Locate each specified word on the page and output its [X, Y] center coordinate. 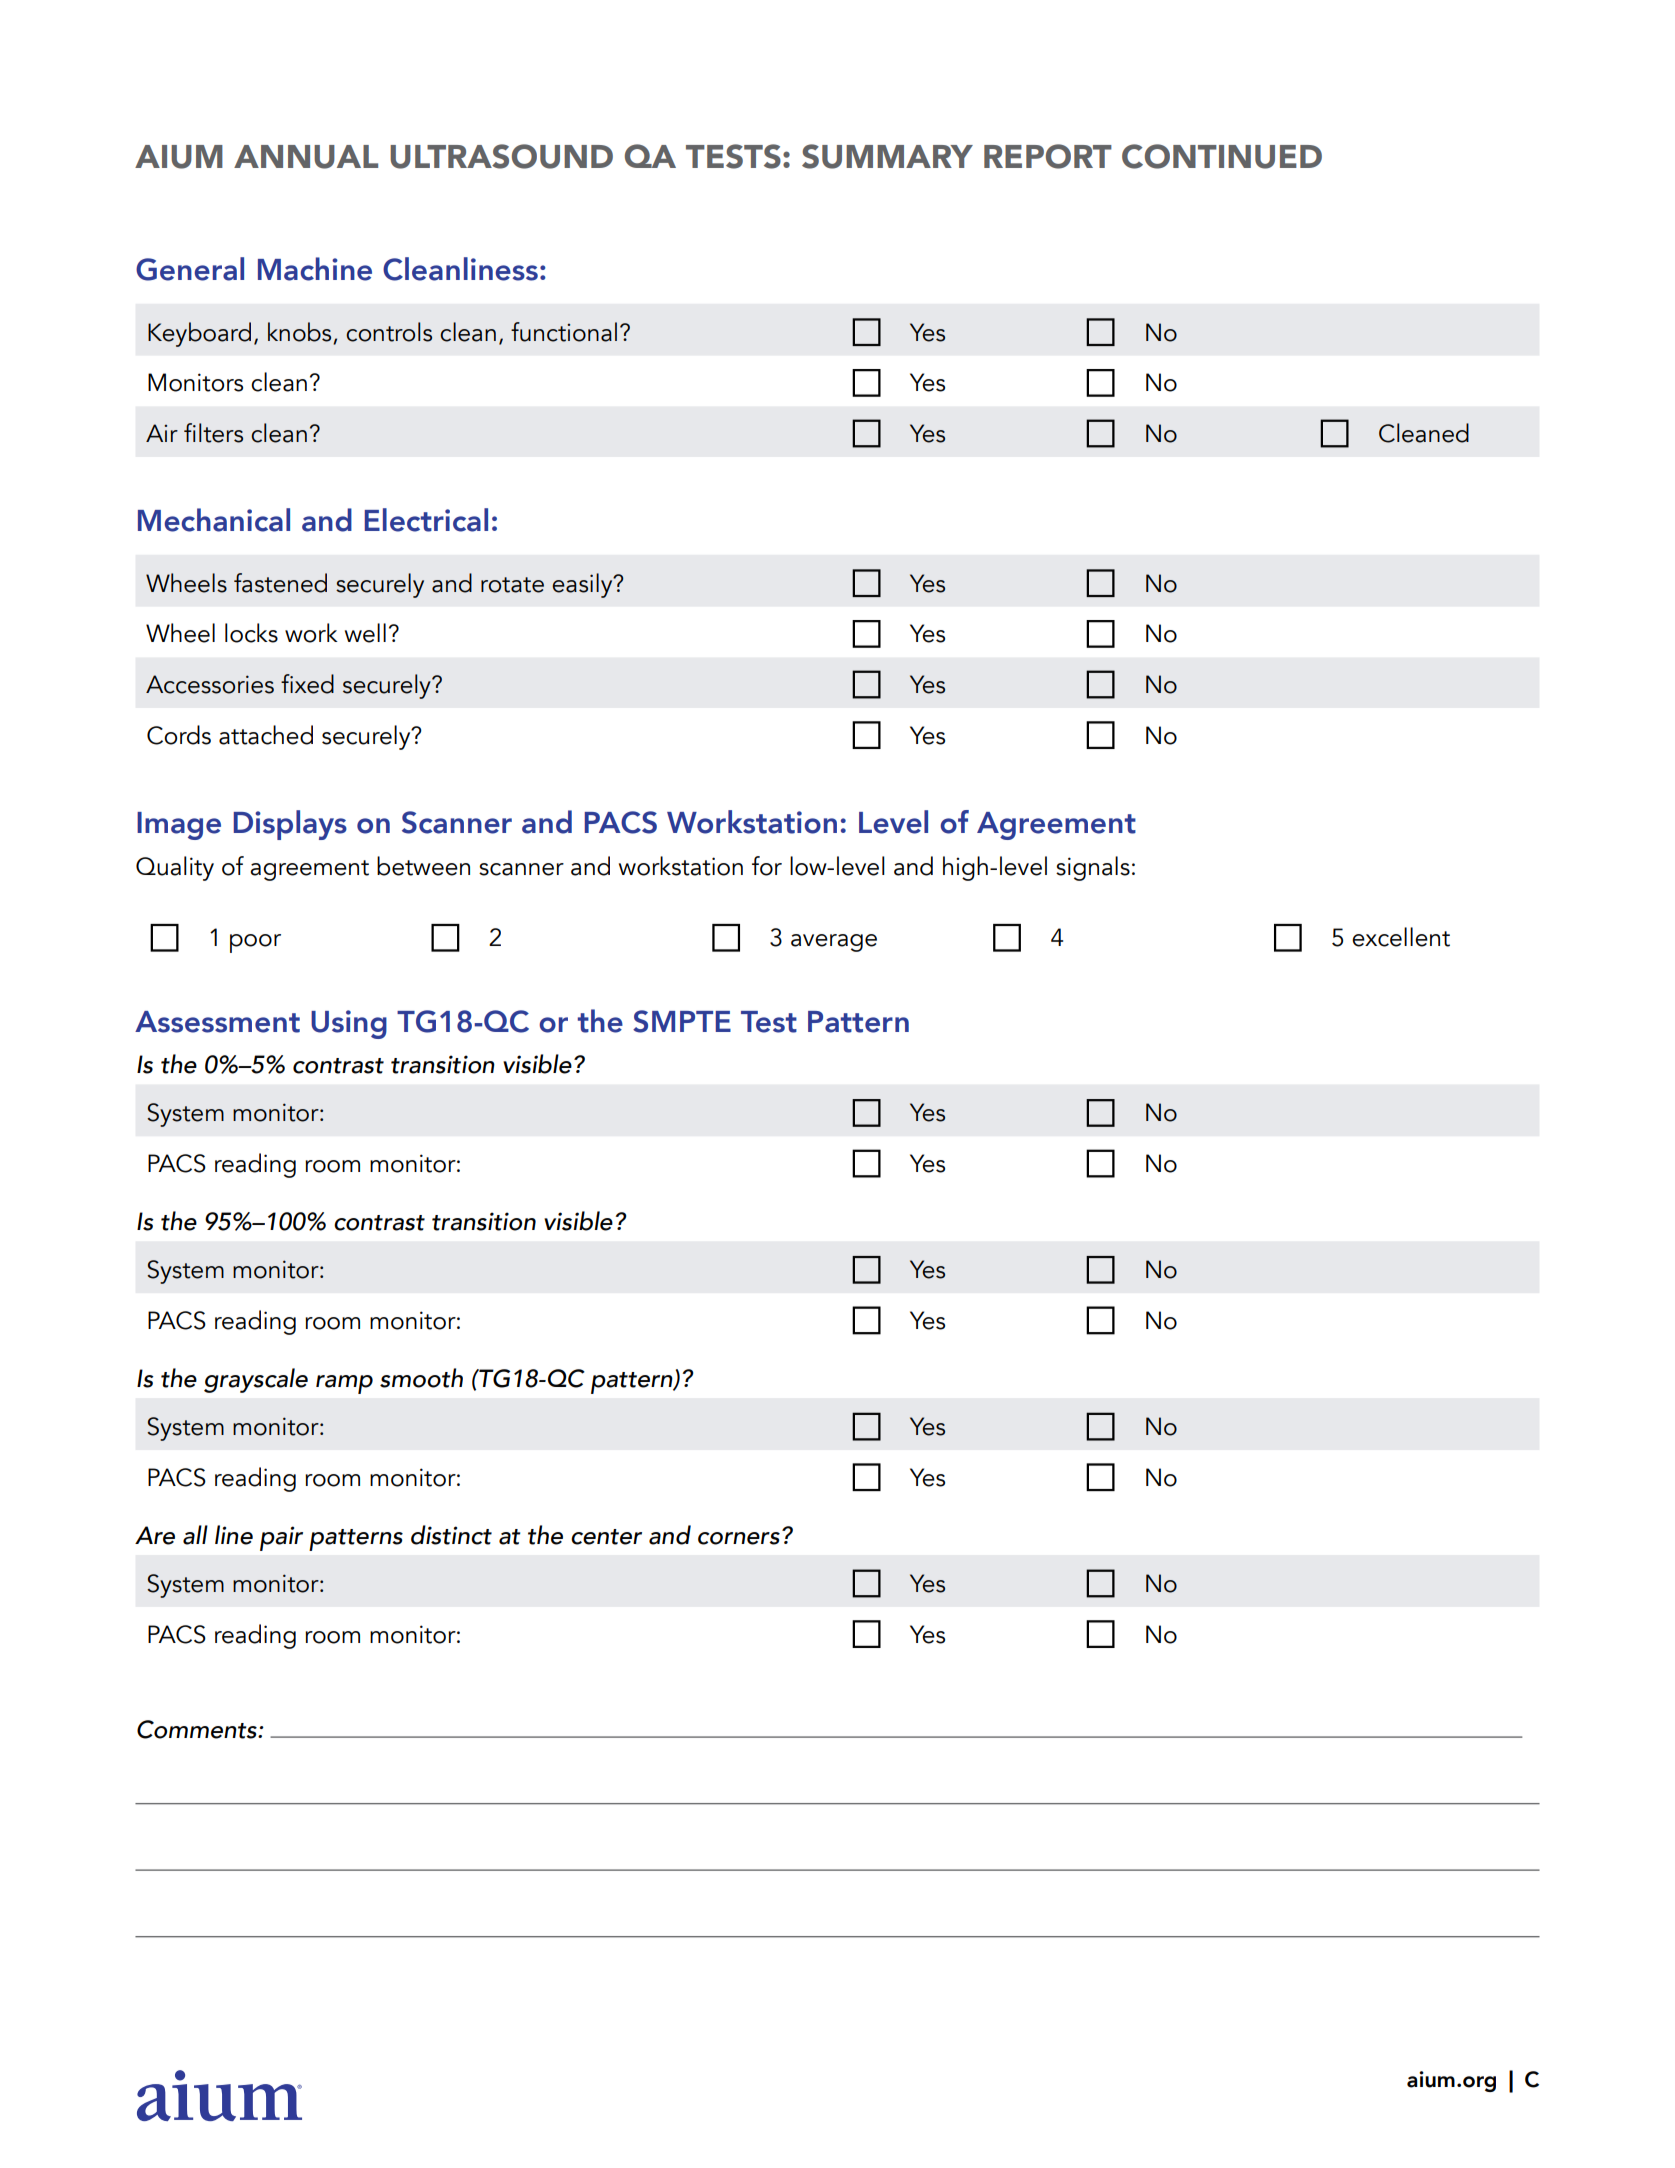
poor [255, 943]
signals [1093, 868]
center [606, 1537]
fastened [280, 583]
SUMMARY [887, 156]
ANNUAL [306, 157]
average [834, 943]
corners [739, 1538]
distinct [451, 1535]
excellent [1401, 937]
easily [583, 585]
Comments [198, 1729]
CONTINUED [1222, 156]
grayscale [256, 1380]
